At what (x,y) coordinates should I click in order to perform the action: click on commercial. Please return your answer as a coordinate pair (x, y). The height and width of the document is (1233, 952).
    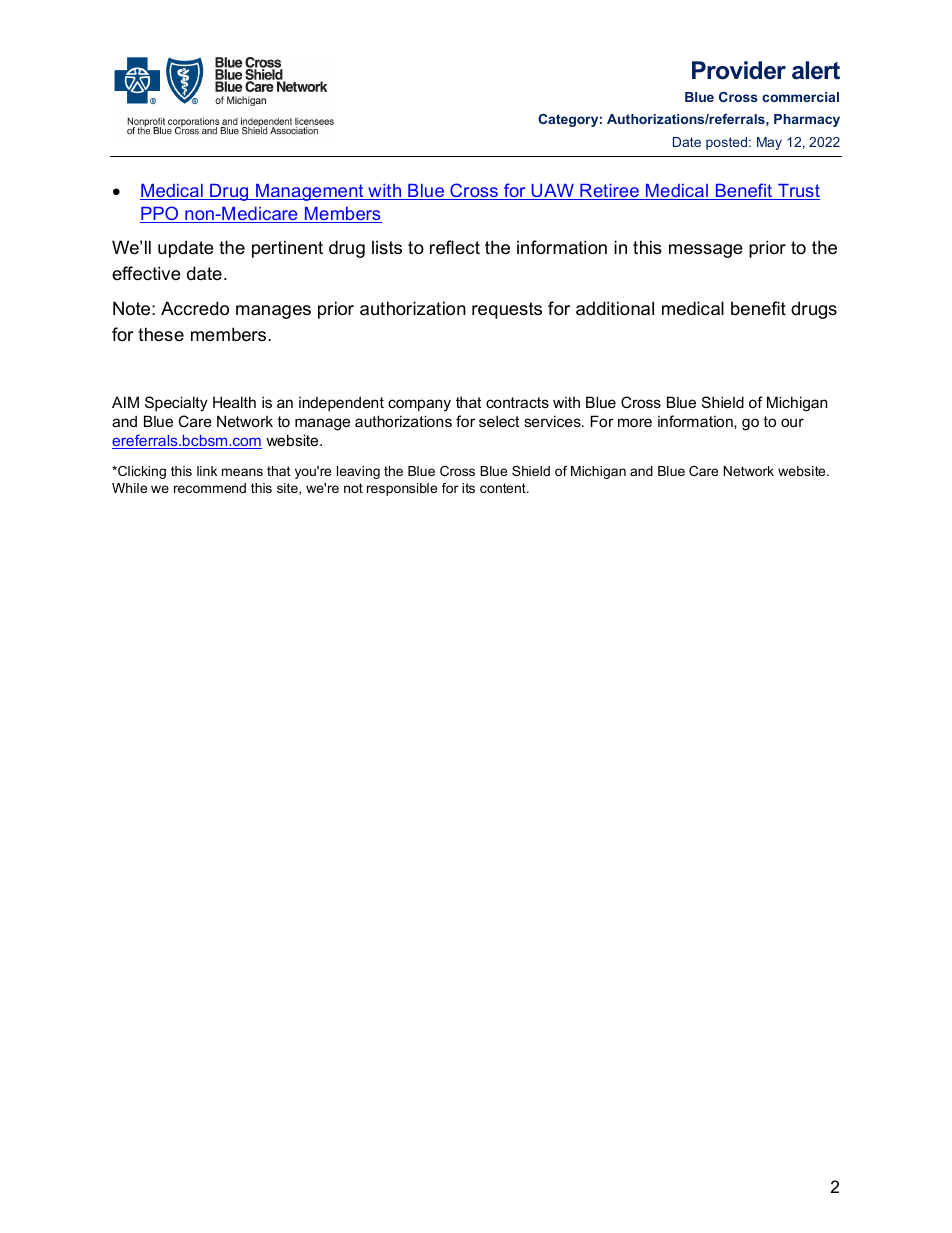
    Looking at the image, I should click on (800, 97).
